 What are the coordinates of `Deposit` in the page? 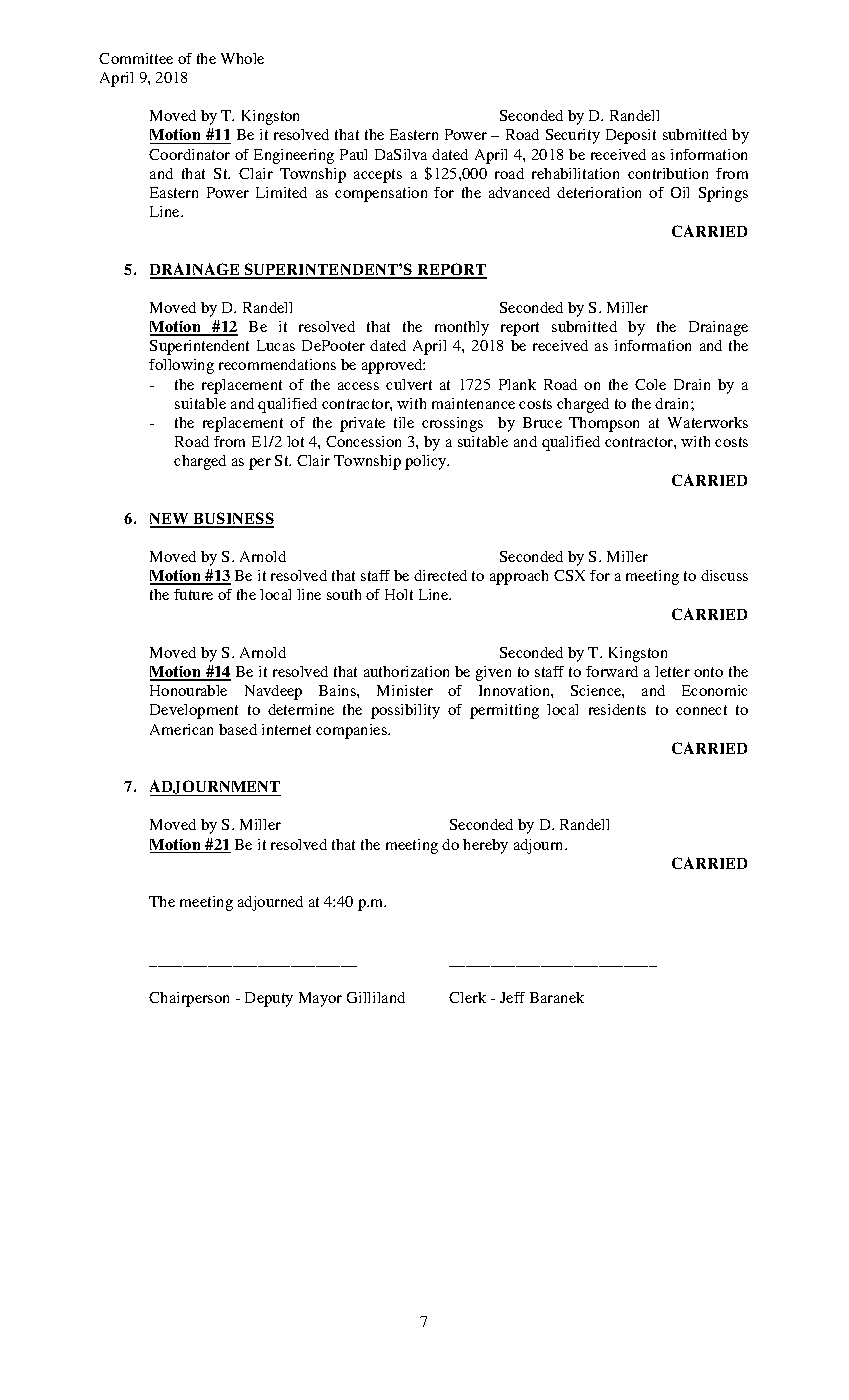 It's located at (631, 136).
